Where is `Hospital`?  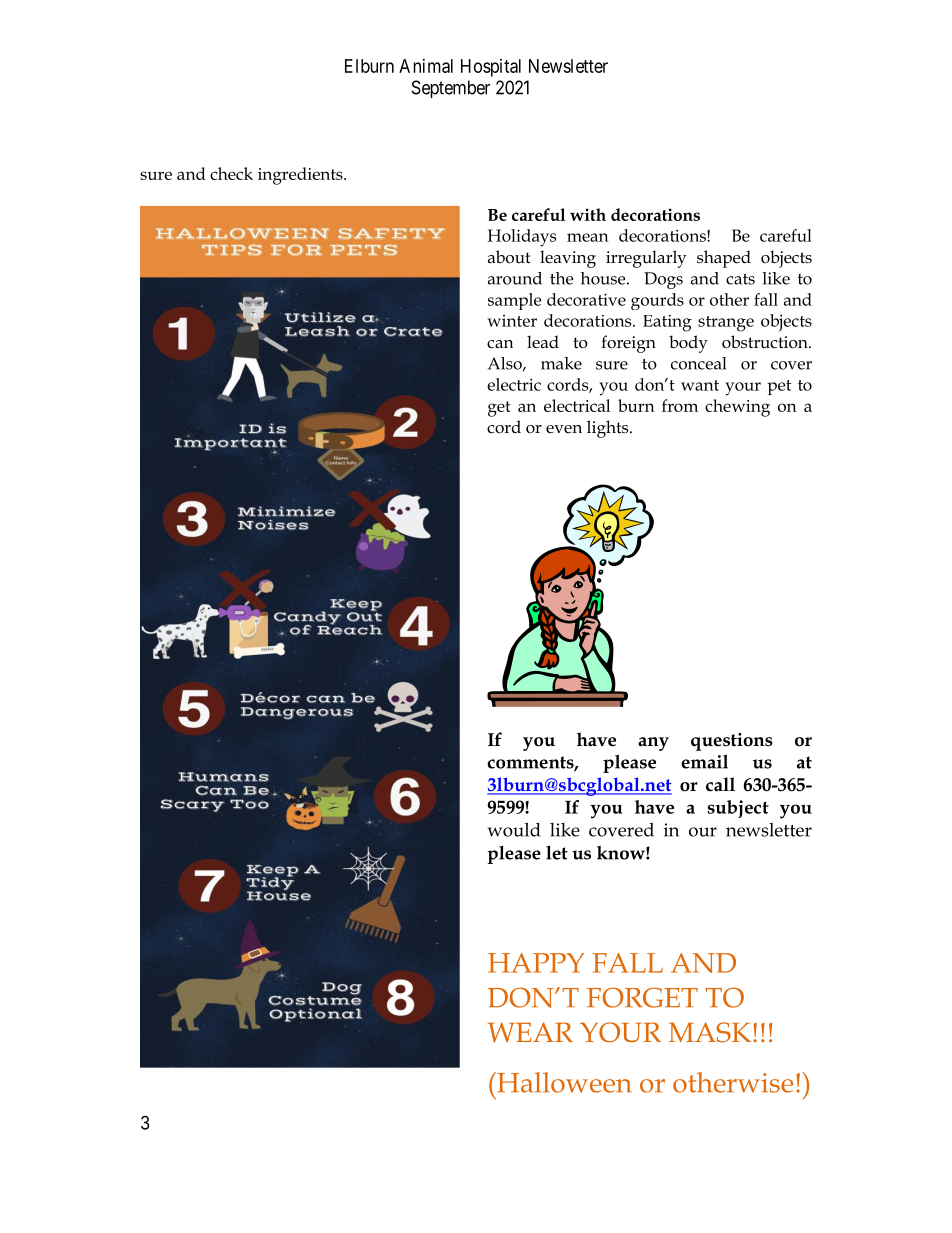
Hospital is located at coordinates (491, 68).
